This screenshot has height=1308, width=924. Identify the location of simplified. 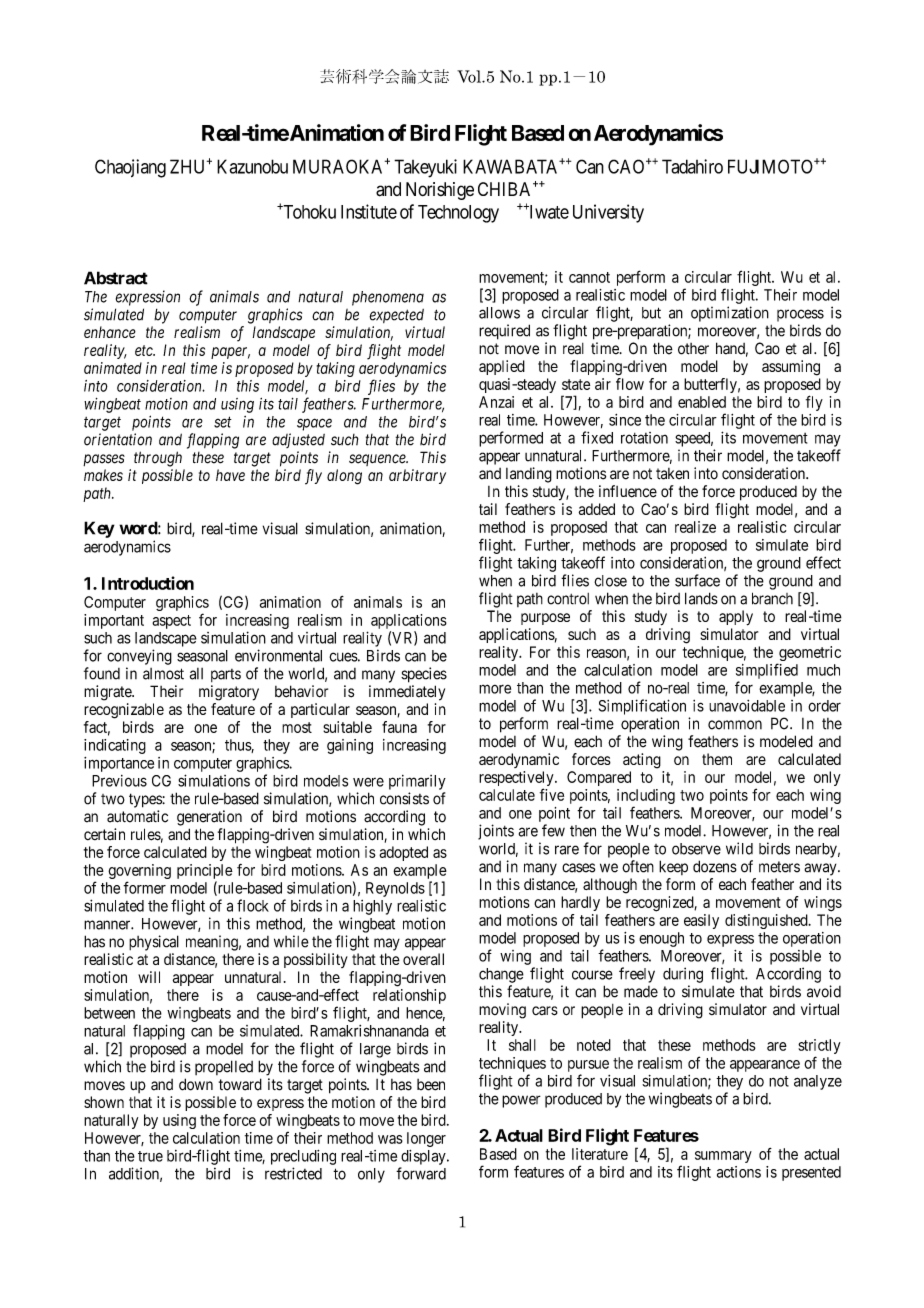
(767, 671).
